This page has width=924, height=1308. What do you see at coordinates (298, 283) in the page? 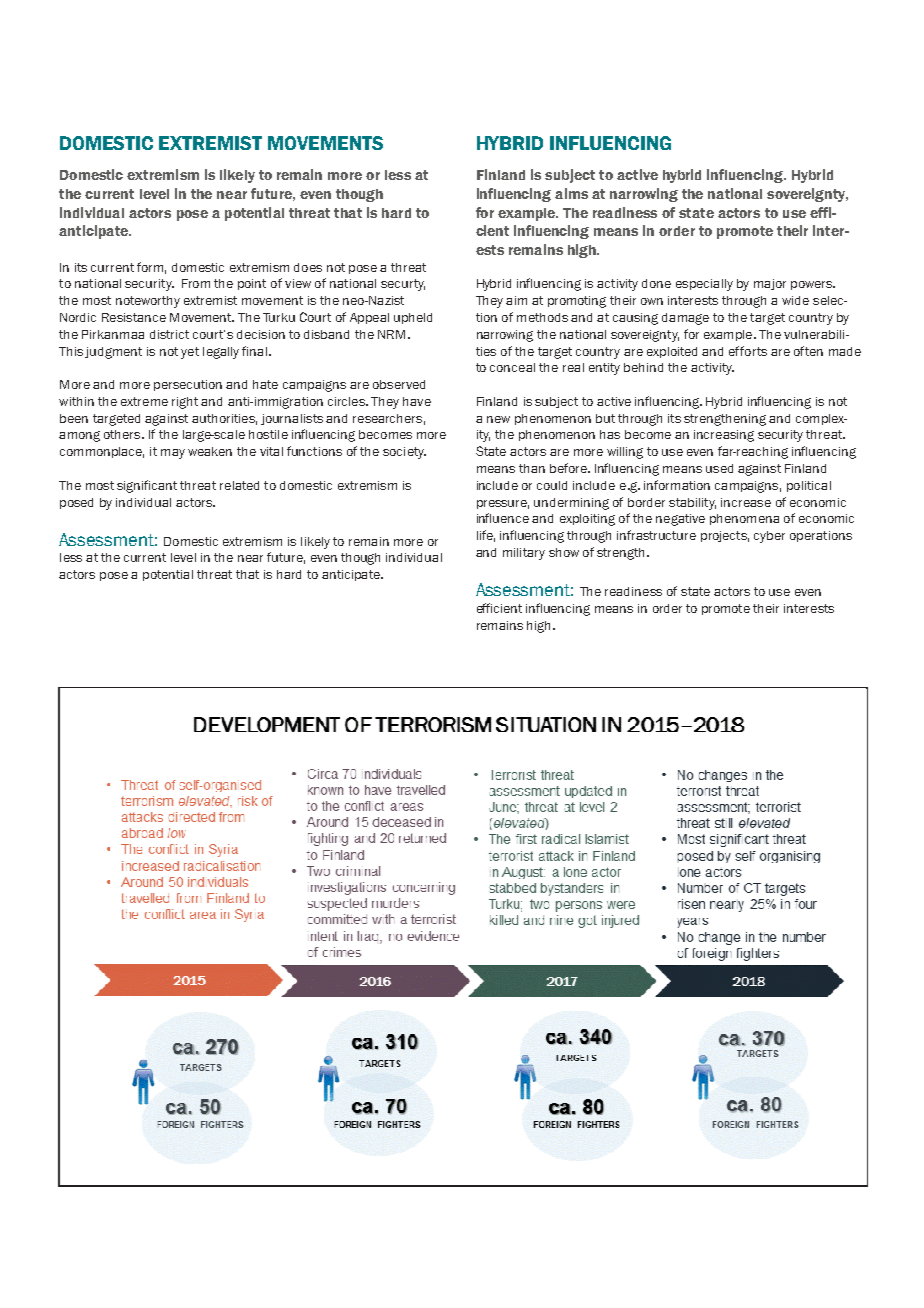
I see `view` at bounding box center [298, 283].
